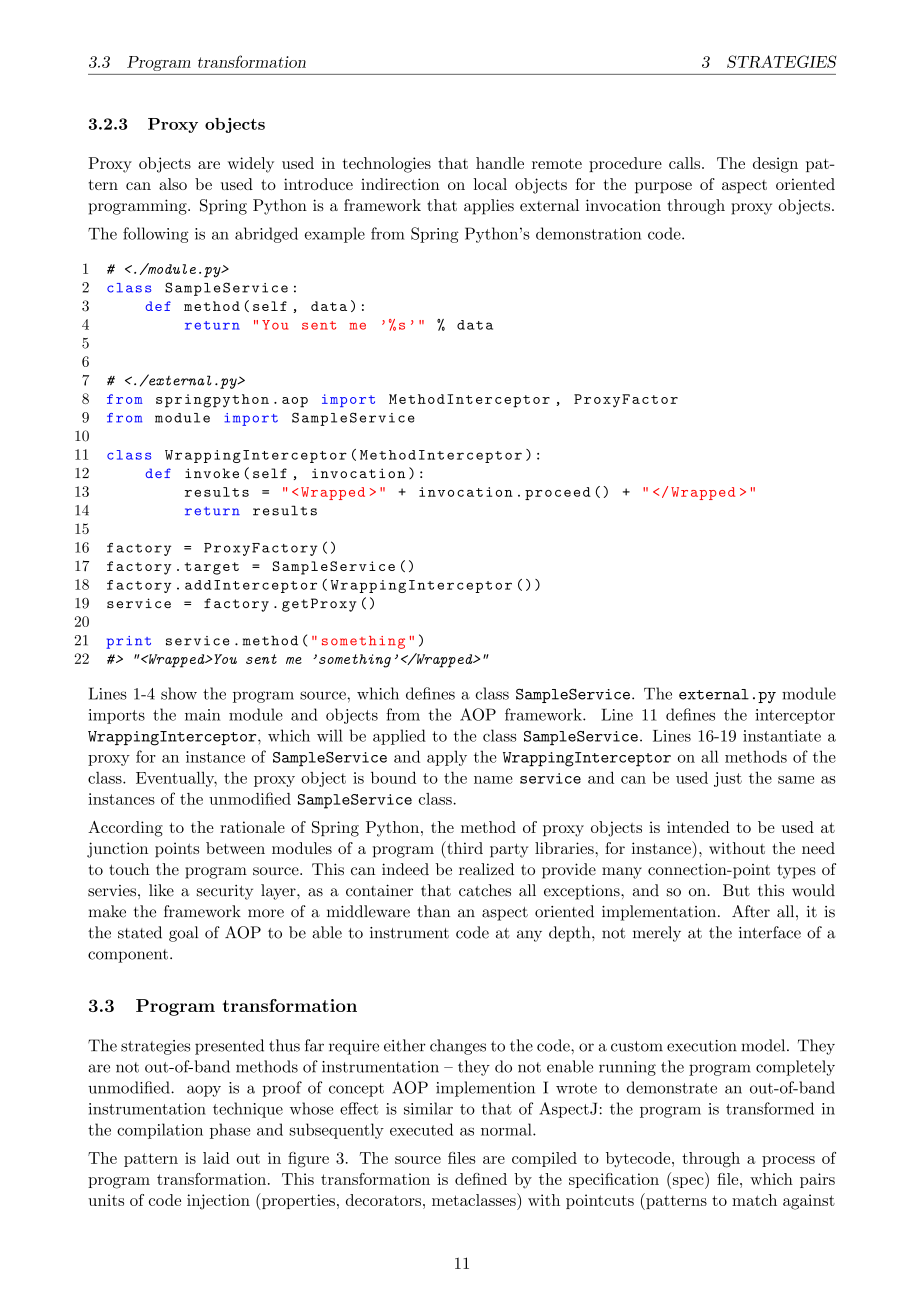 Image resolution: width=924 pixels, height=1308 pixels. I want to click on show, so click(179, 693).
